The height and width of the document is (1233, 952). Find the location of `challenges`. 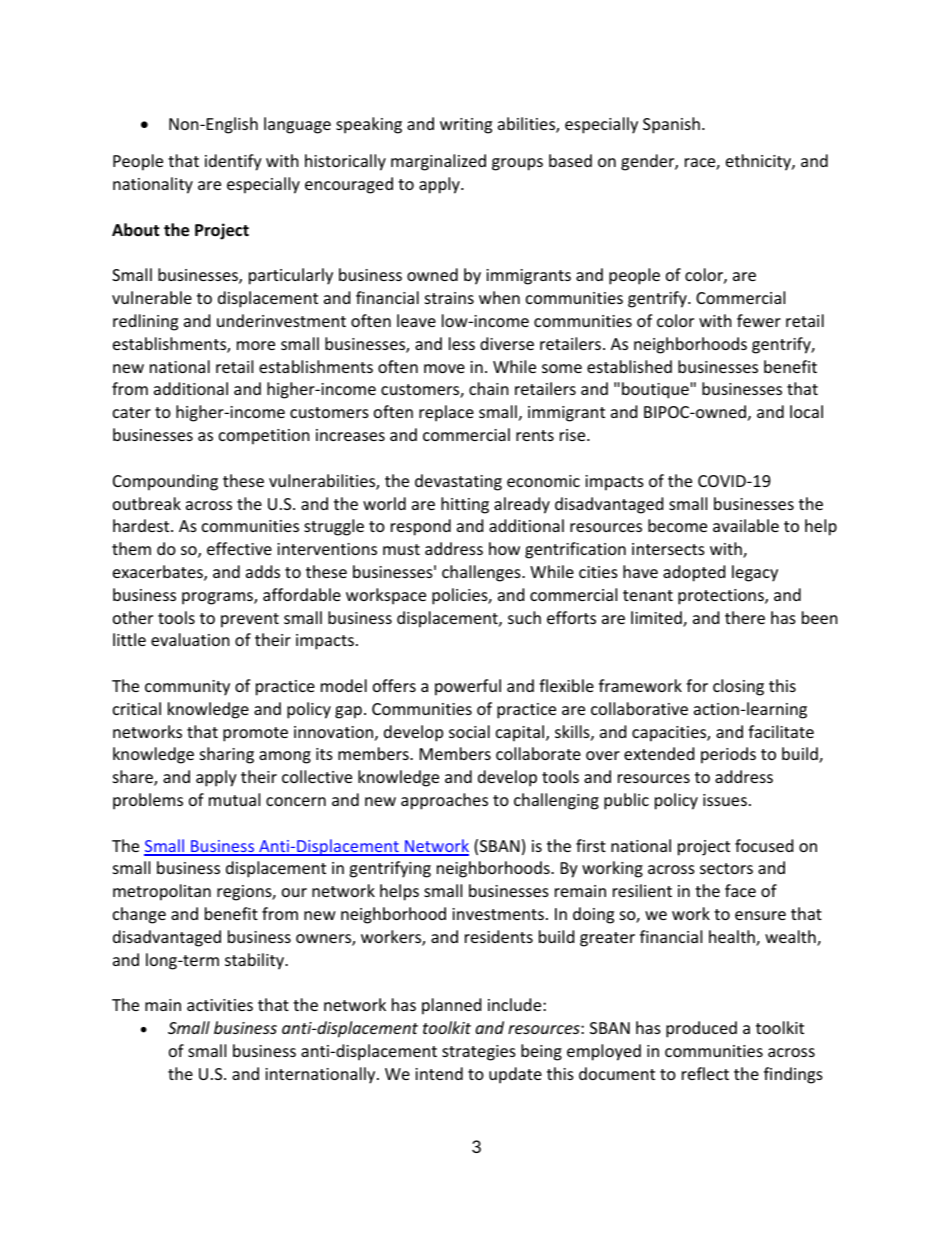

challenges is located at coordinates (482, 573).
